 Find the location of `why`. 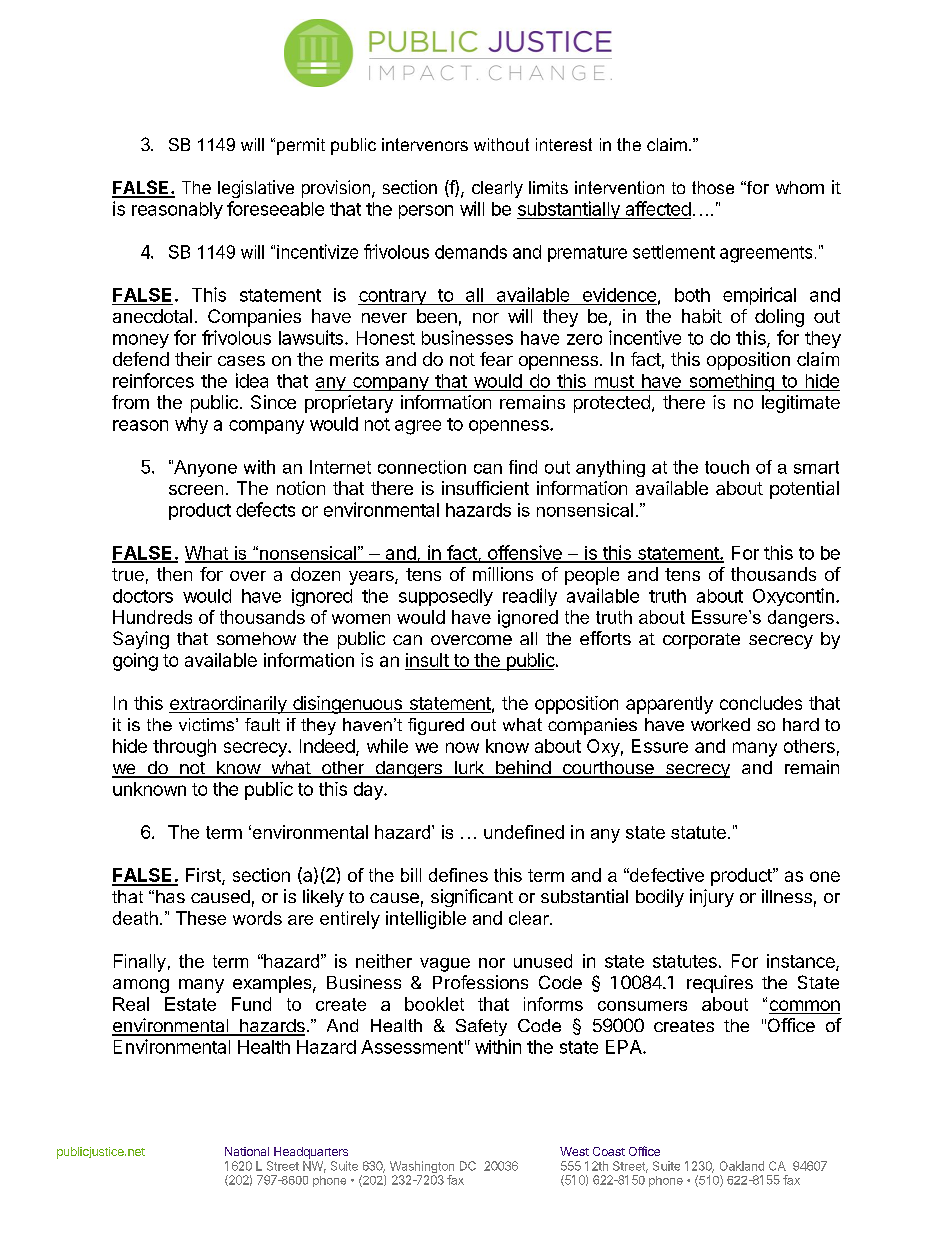

why is located at coordinates (191, 425).
